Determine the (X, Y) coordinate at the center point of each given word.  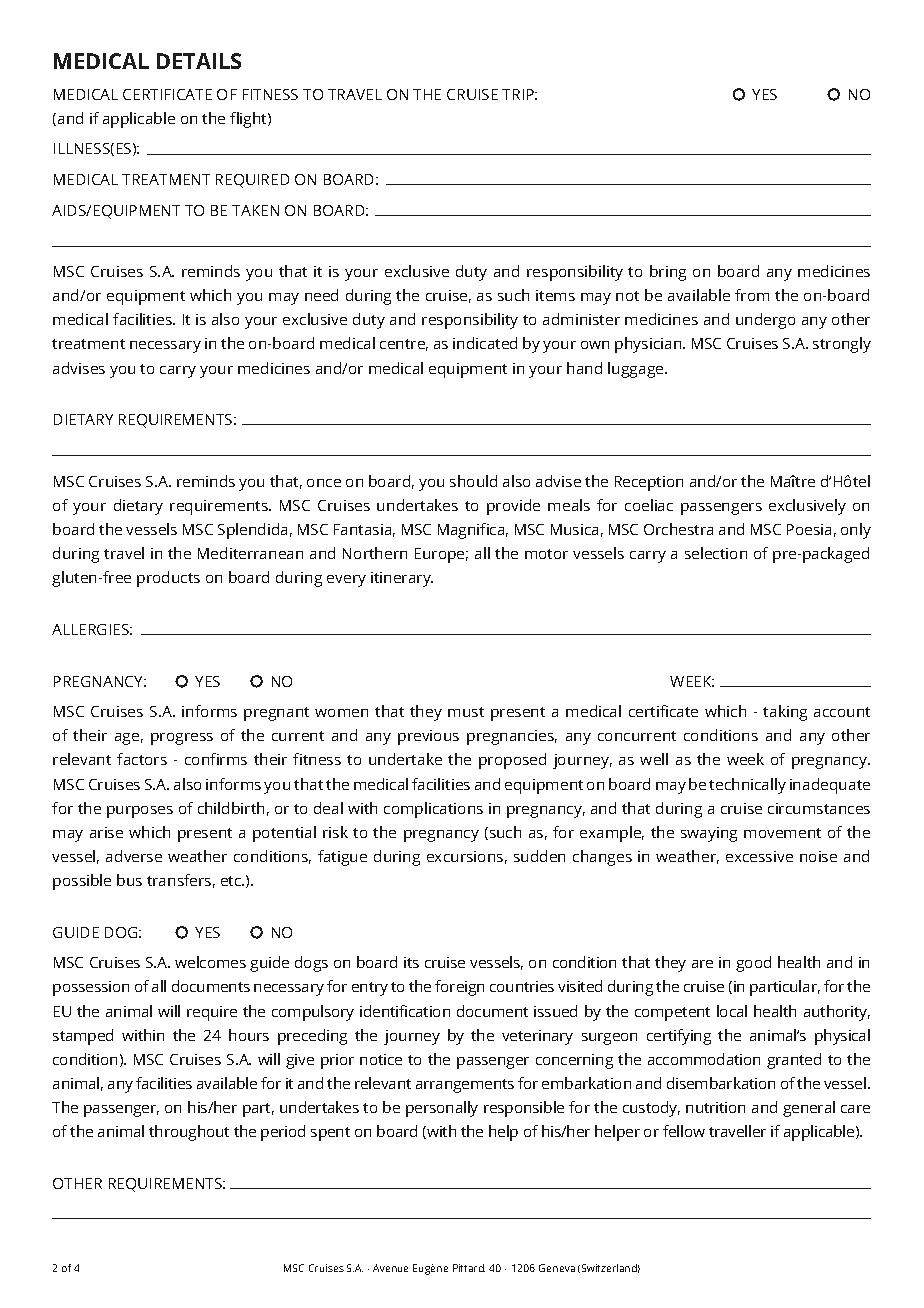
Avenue (390, 1268)
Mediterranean (250, 553)
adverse (134, 856)
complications (433, 810)
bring (668, 273)
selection (716, 553)
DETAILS (199, 61)
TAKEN (255, 210)
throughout (189, 1133)
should (473, 481)
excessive (759, 856)
